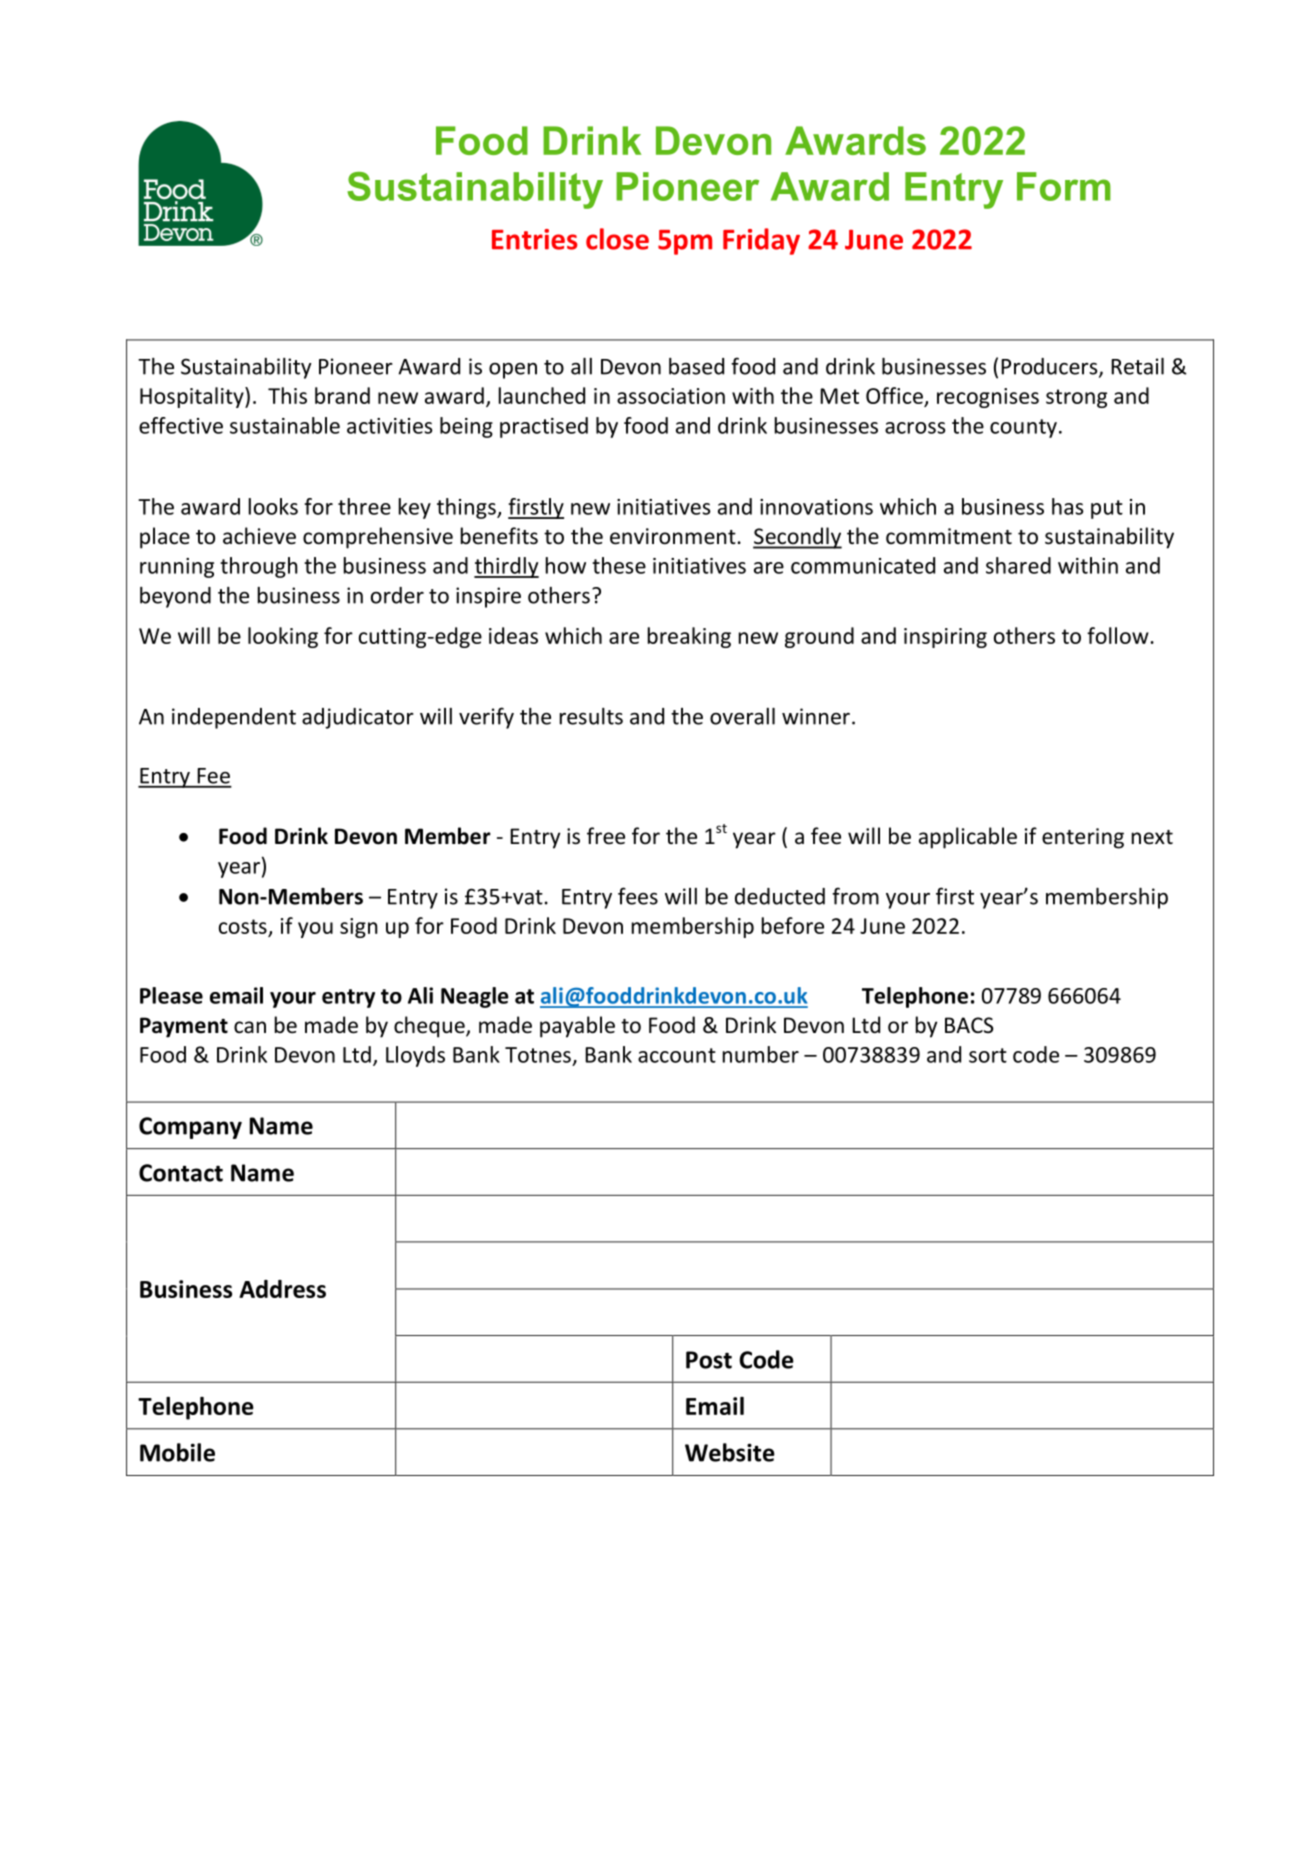  Describe the element at coordinates (535, 239) in the screenshot. I see `Entries` at that location.
